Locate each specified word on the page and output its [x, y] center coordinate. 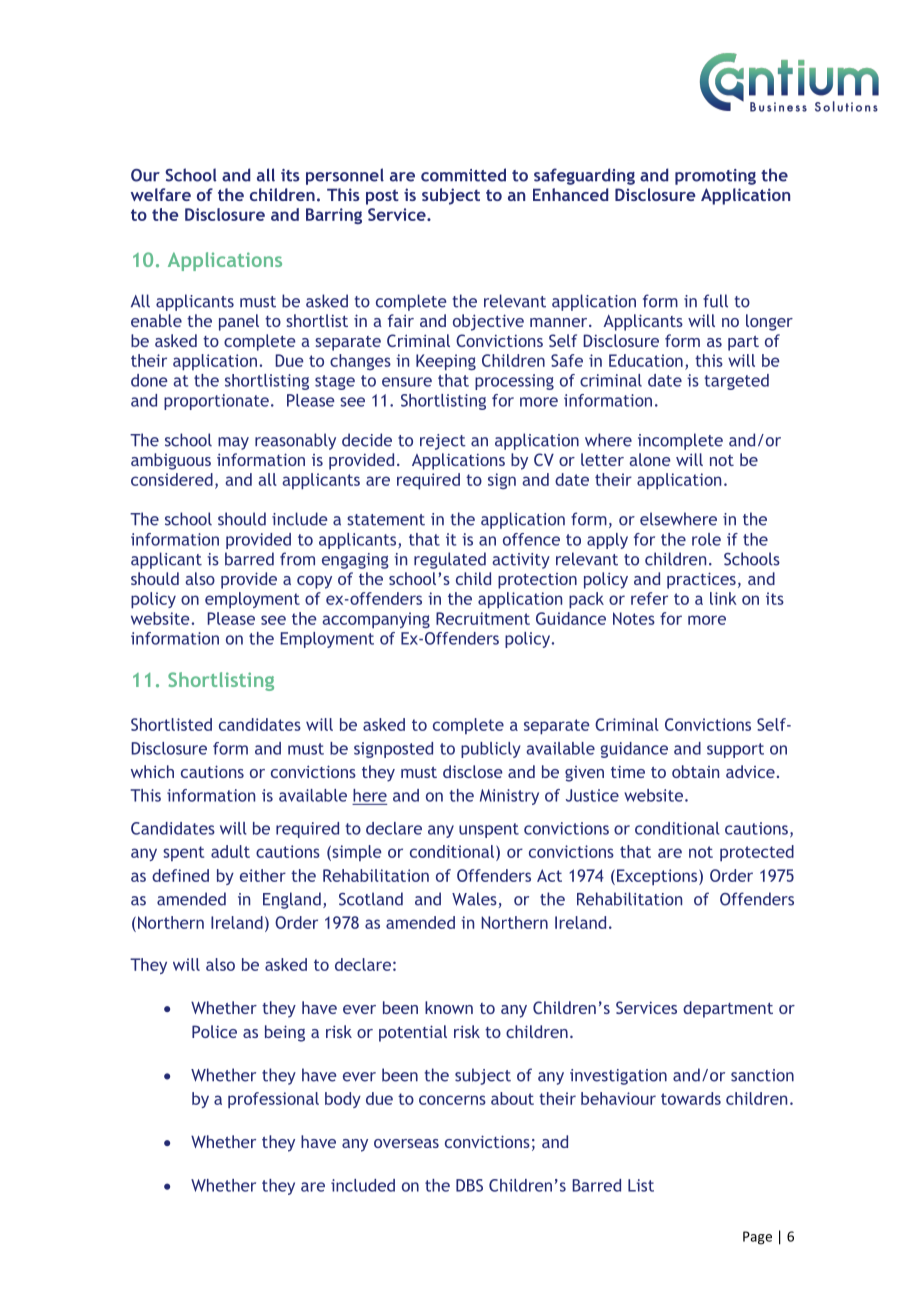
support [735, 750]
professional [273, 1100]
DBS [469, 1185]
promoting [715, 177]
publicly [491, 750]
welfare [161, 194]
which [152, 771]
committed [463, 175]
